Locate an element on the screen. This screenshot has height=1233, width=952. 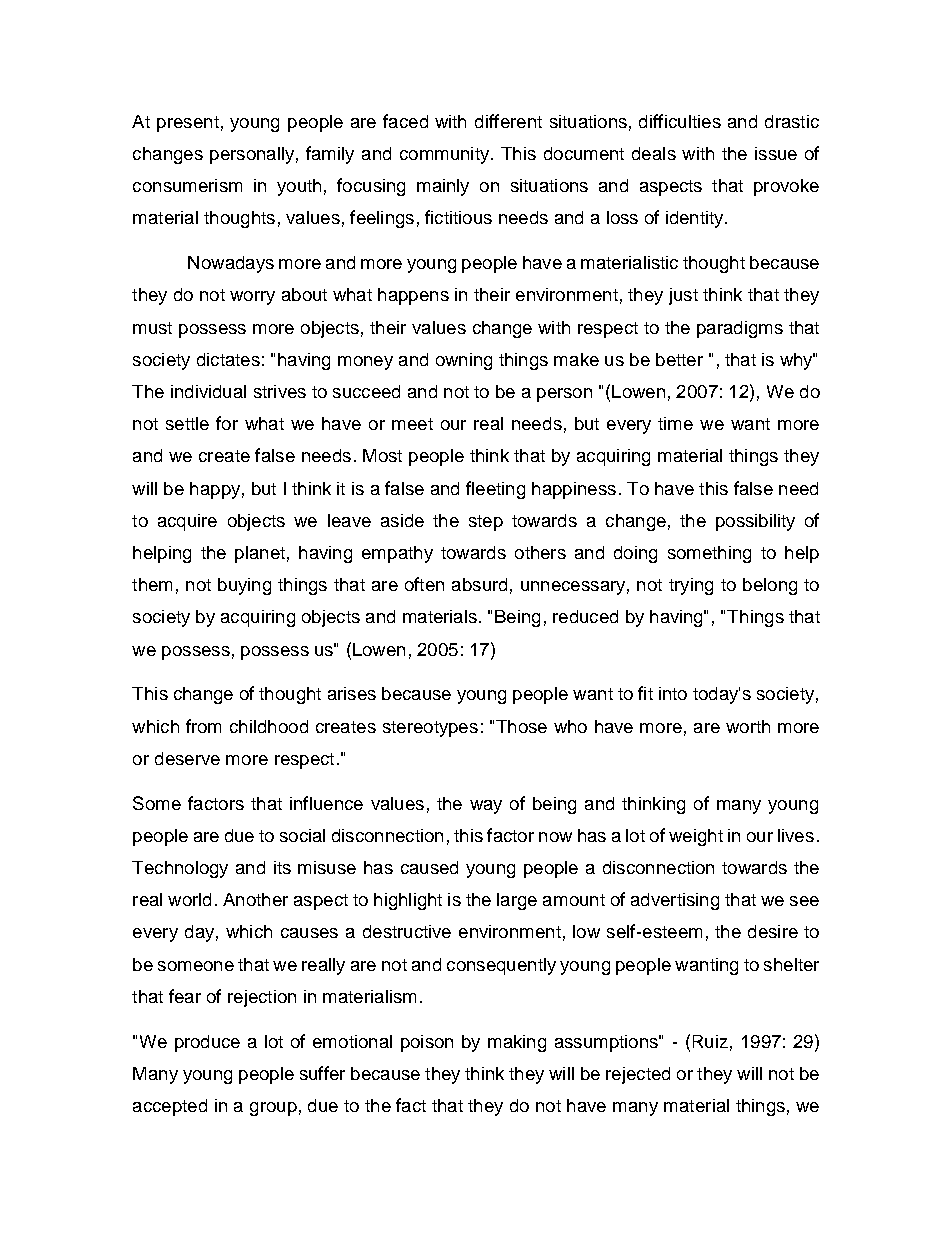
fleeting is located at coordinates (495, 490).
